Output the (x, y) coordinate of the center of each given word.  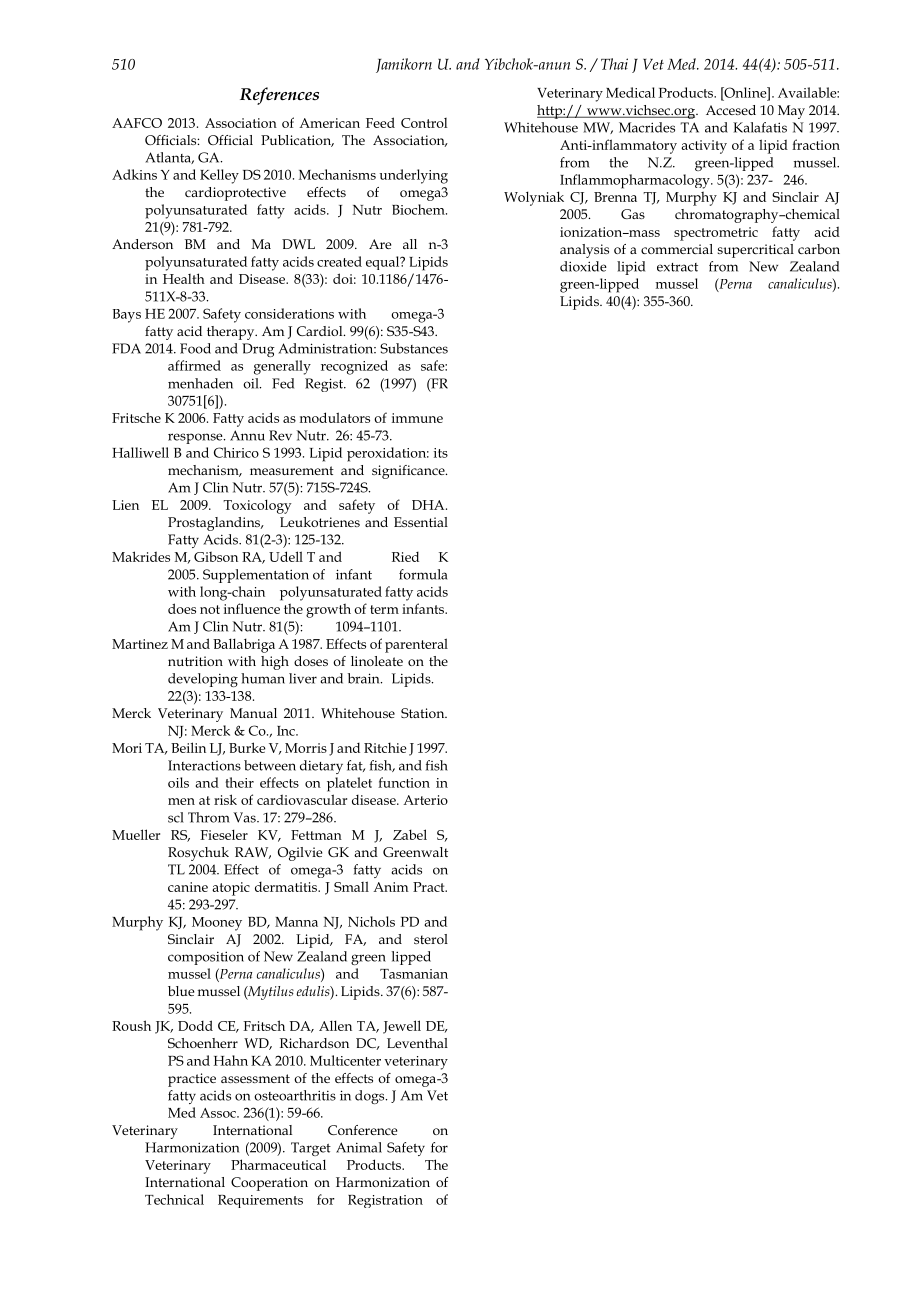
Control (424, 123)
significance (409, 472)
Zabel (410, 834)
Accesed (731, 110)
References (279, 96)
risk (225, 799)
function (404, 782)
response (196, 438)
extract (677, 267)
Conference (362, 1130)
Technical (174, 1199)
